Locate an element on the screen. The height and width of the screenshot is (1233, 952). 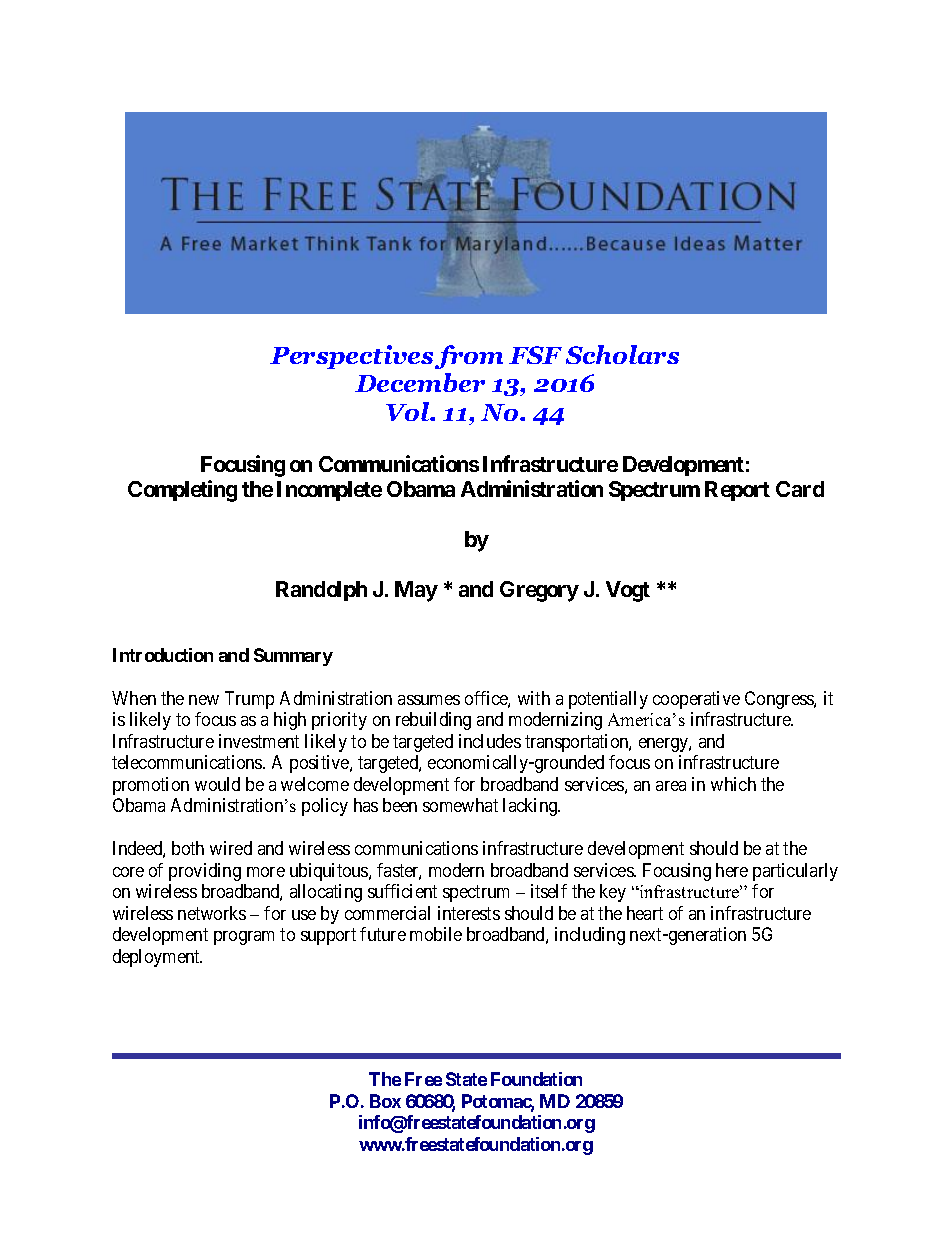
rebuilding is located at coordinates (433, 721).
